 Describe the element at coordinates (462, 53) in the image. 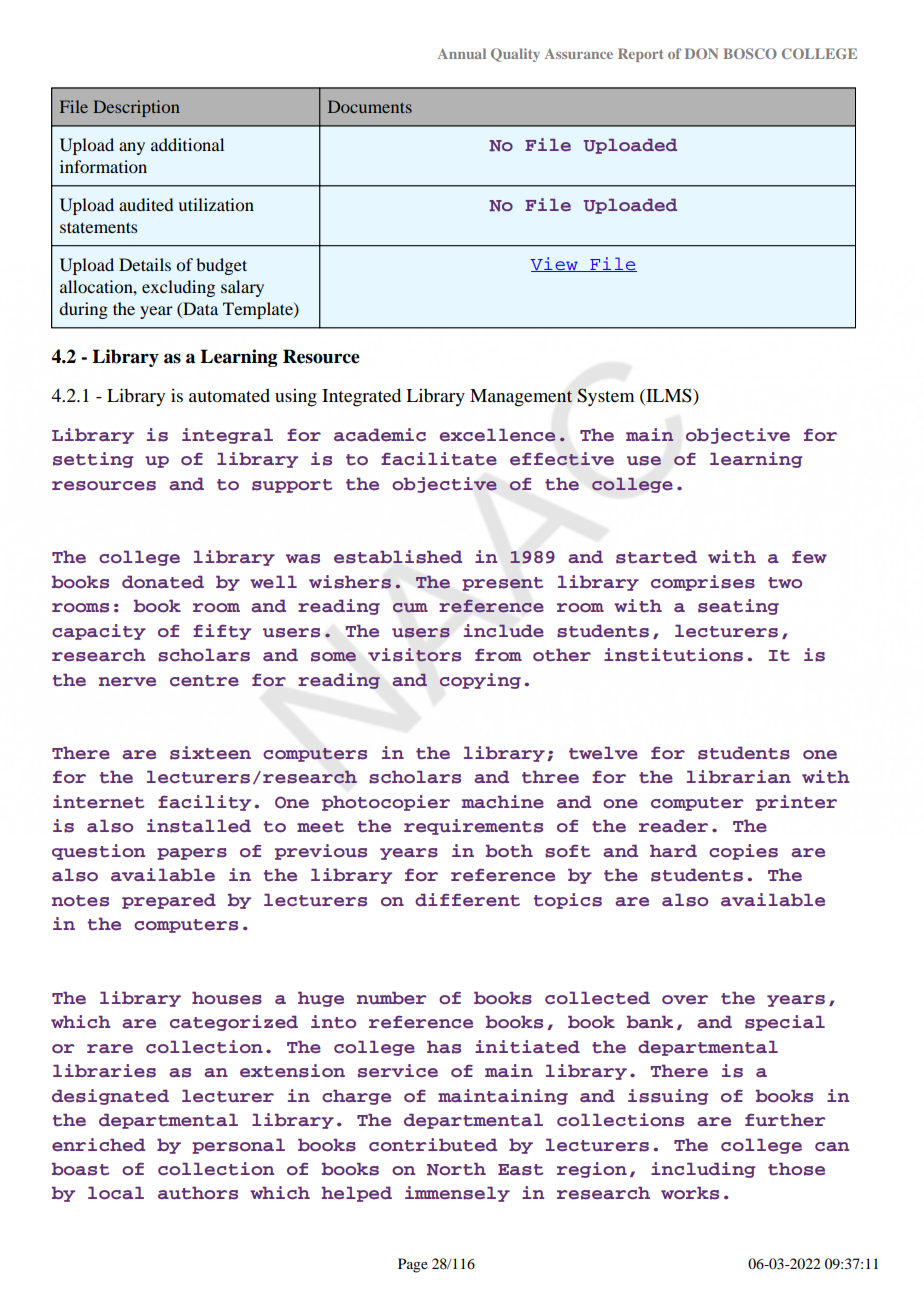

I see `Annual` at that location.
